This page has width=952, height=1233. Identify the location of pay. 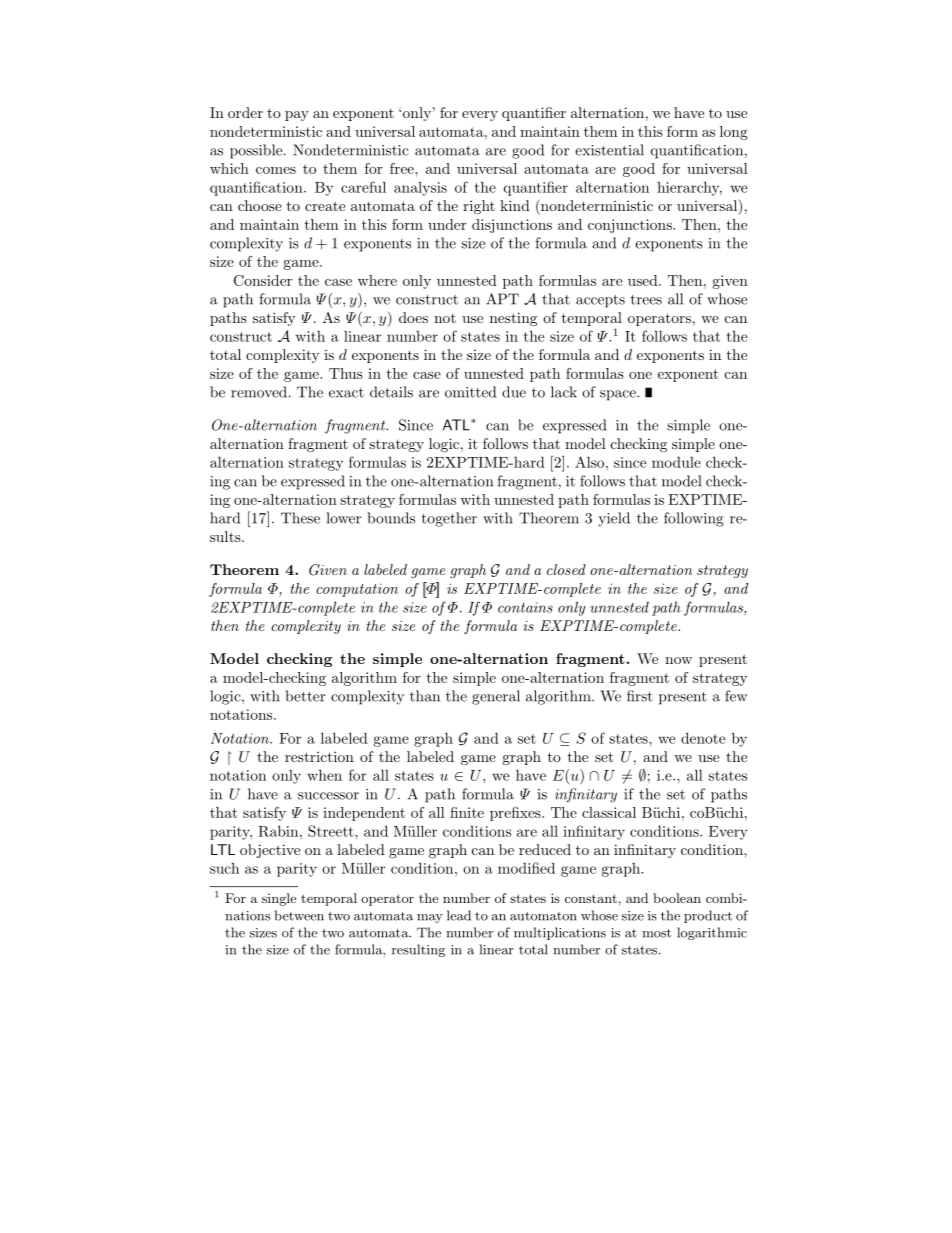
(297, 116).
